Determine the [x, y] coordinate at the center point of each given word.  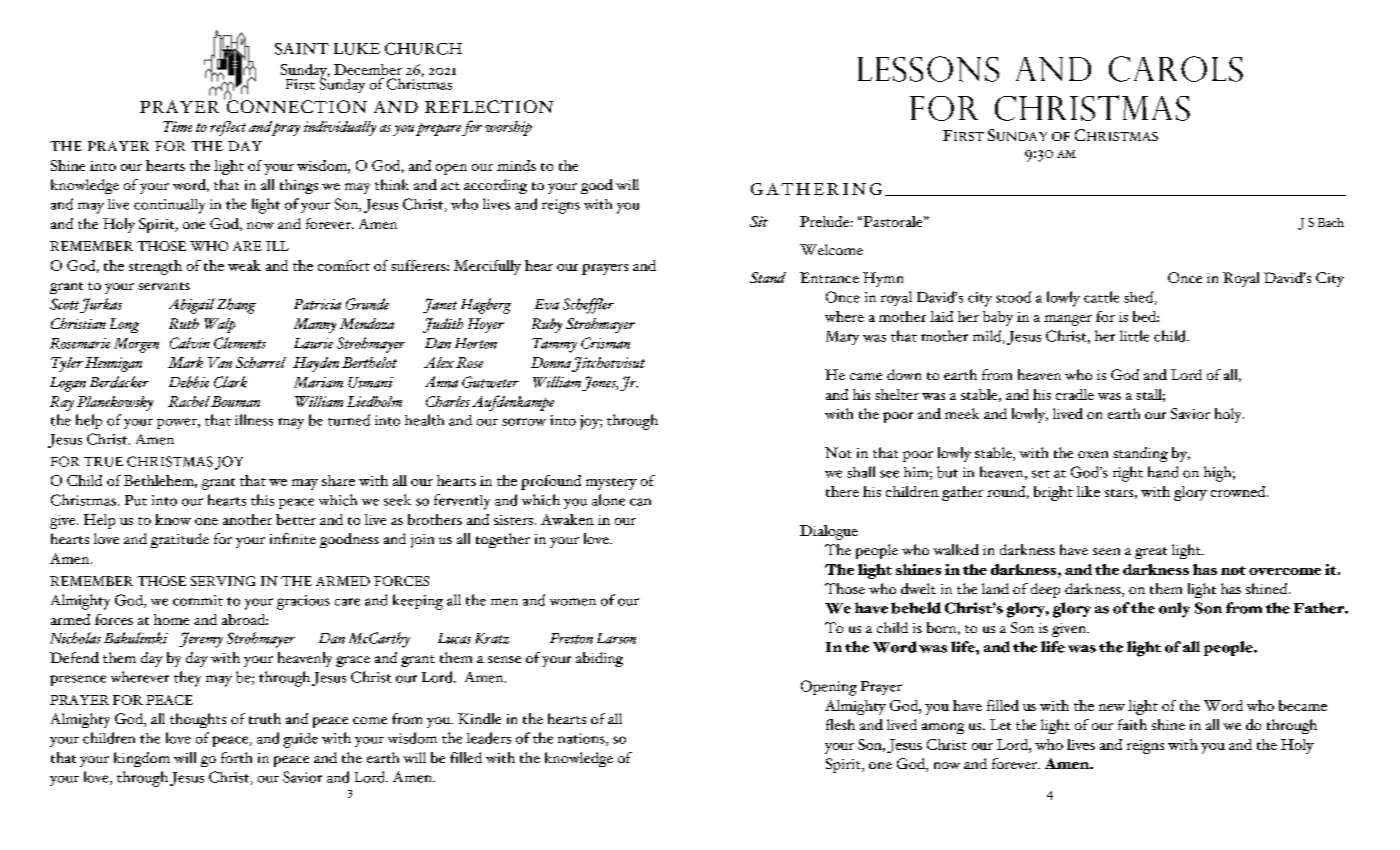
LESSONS [928, 69]
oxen [1093, 454]
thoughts [198, 720]
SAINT [302, 49]
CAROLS [1176, 69]
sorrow [524, 422]
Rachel [189, 401]
